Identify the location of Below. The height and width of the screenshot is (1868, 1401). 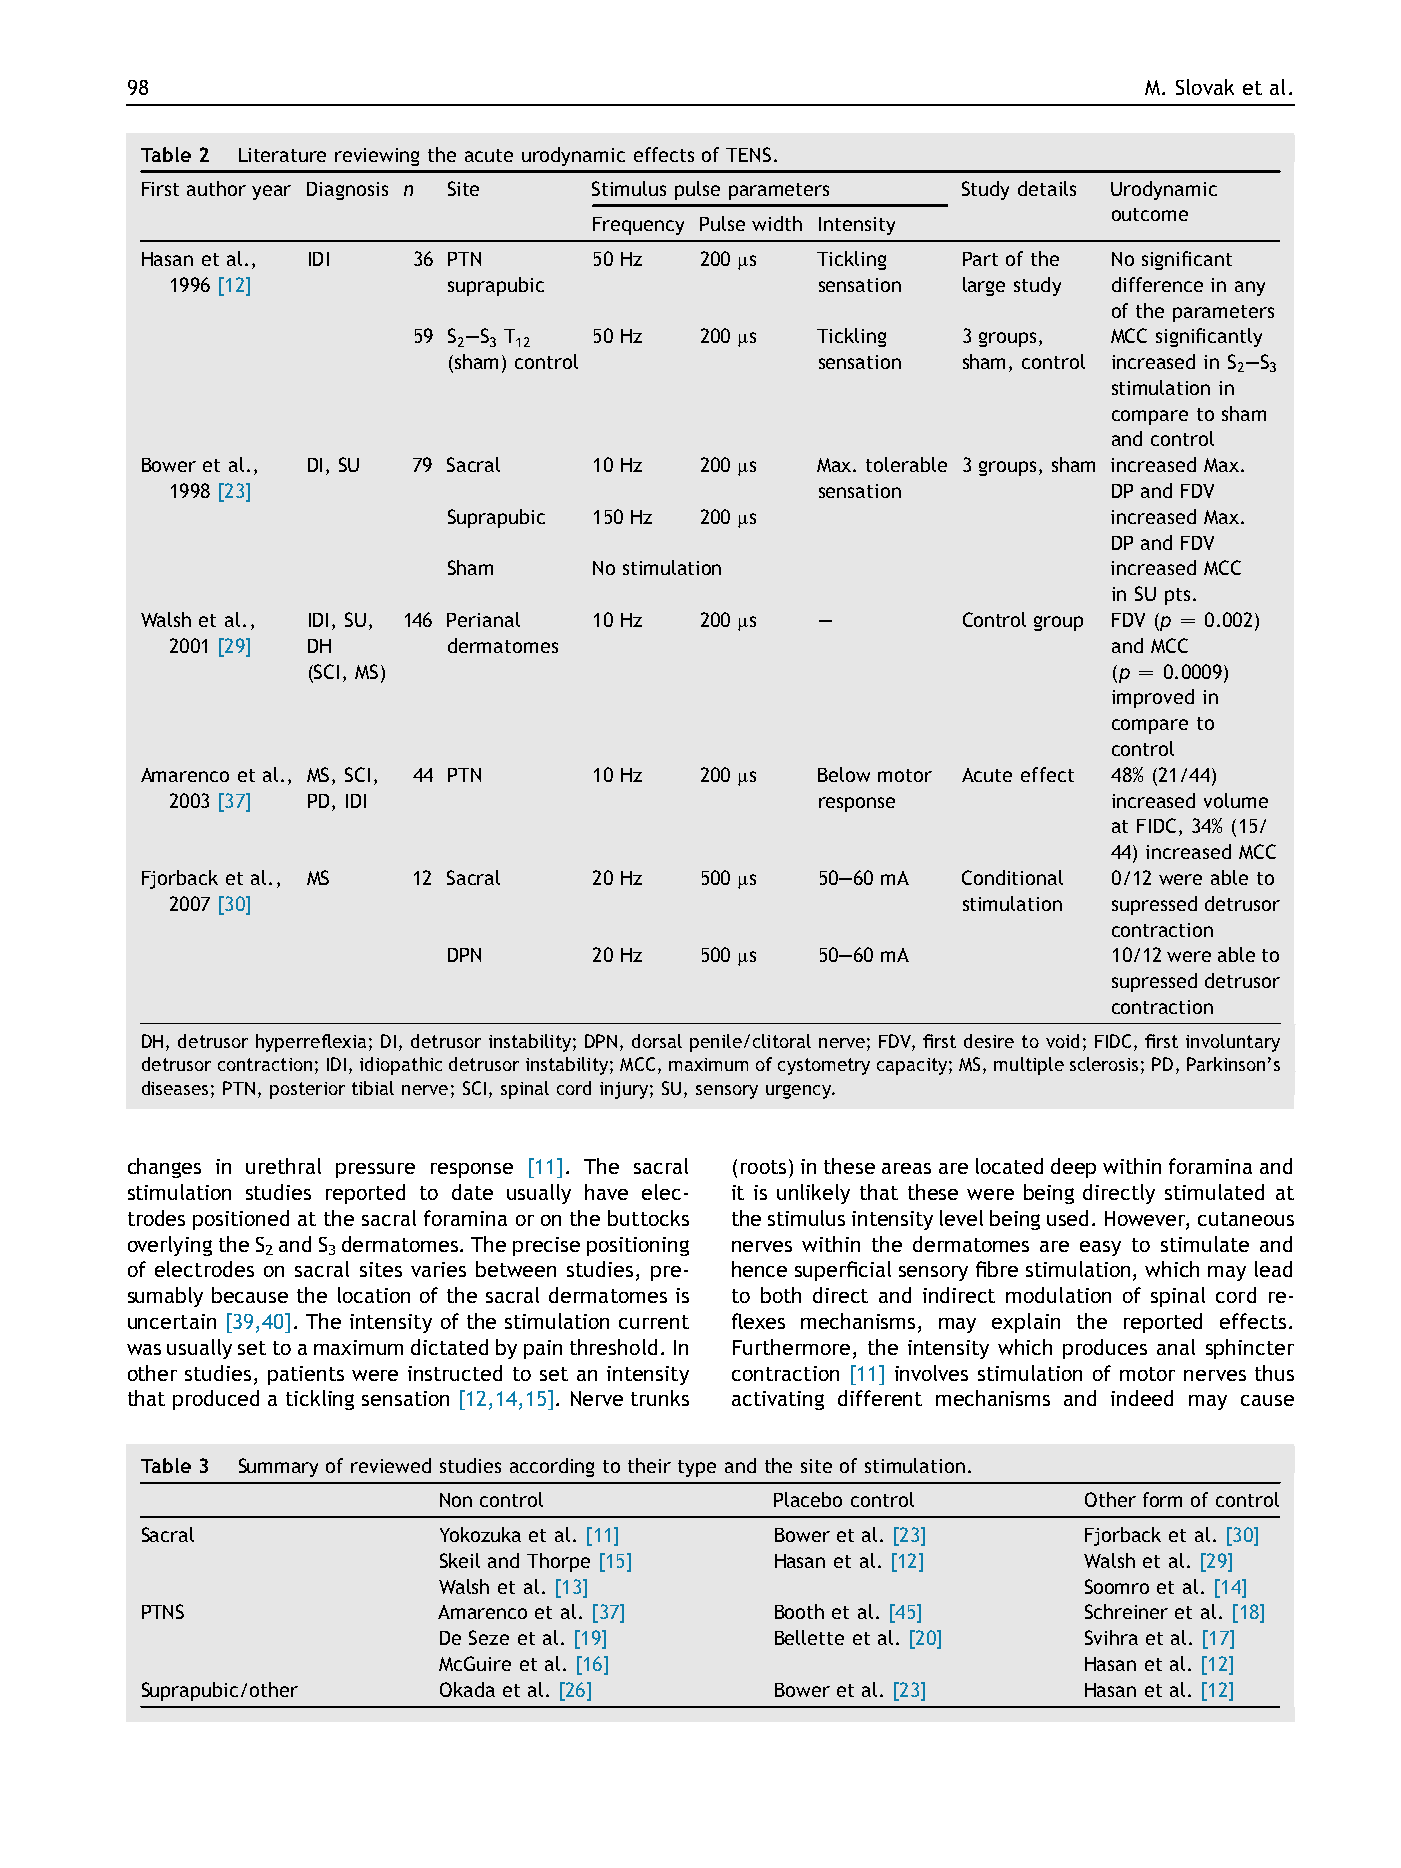
(844, 774).
